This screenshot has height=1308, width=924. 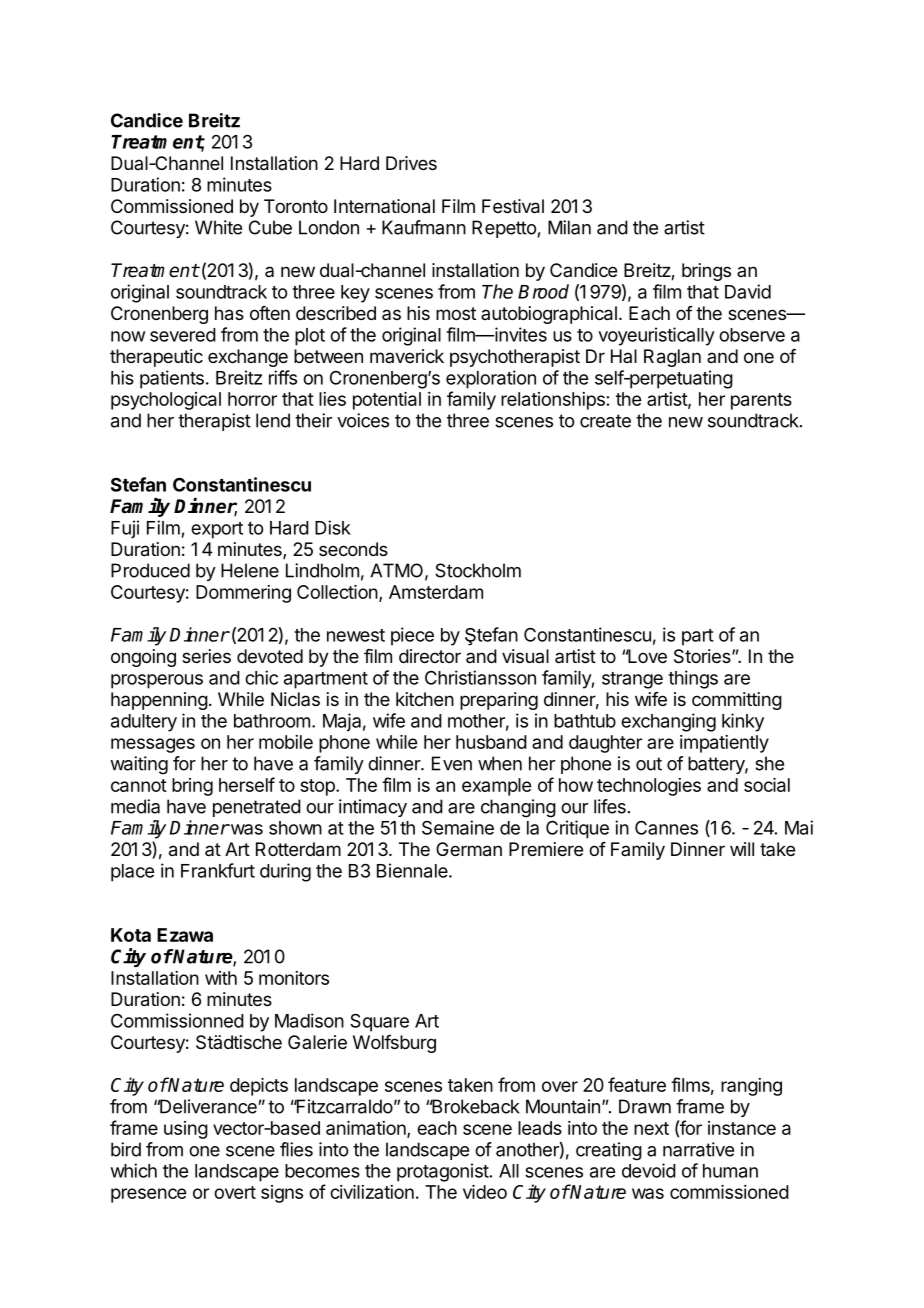 What do you see at coordinates (443, 1172) in the screenshot?
I see `protagonist` at bounding box center [443, 1172].
